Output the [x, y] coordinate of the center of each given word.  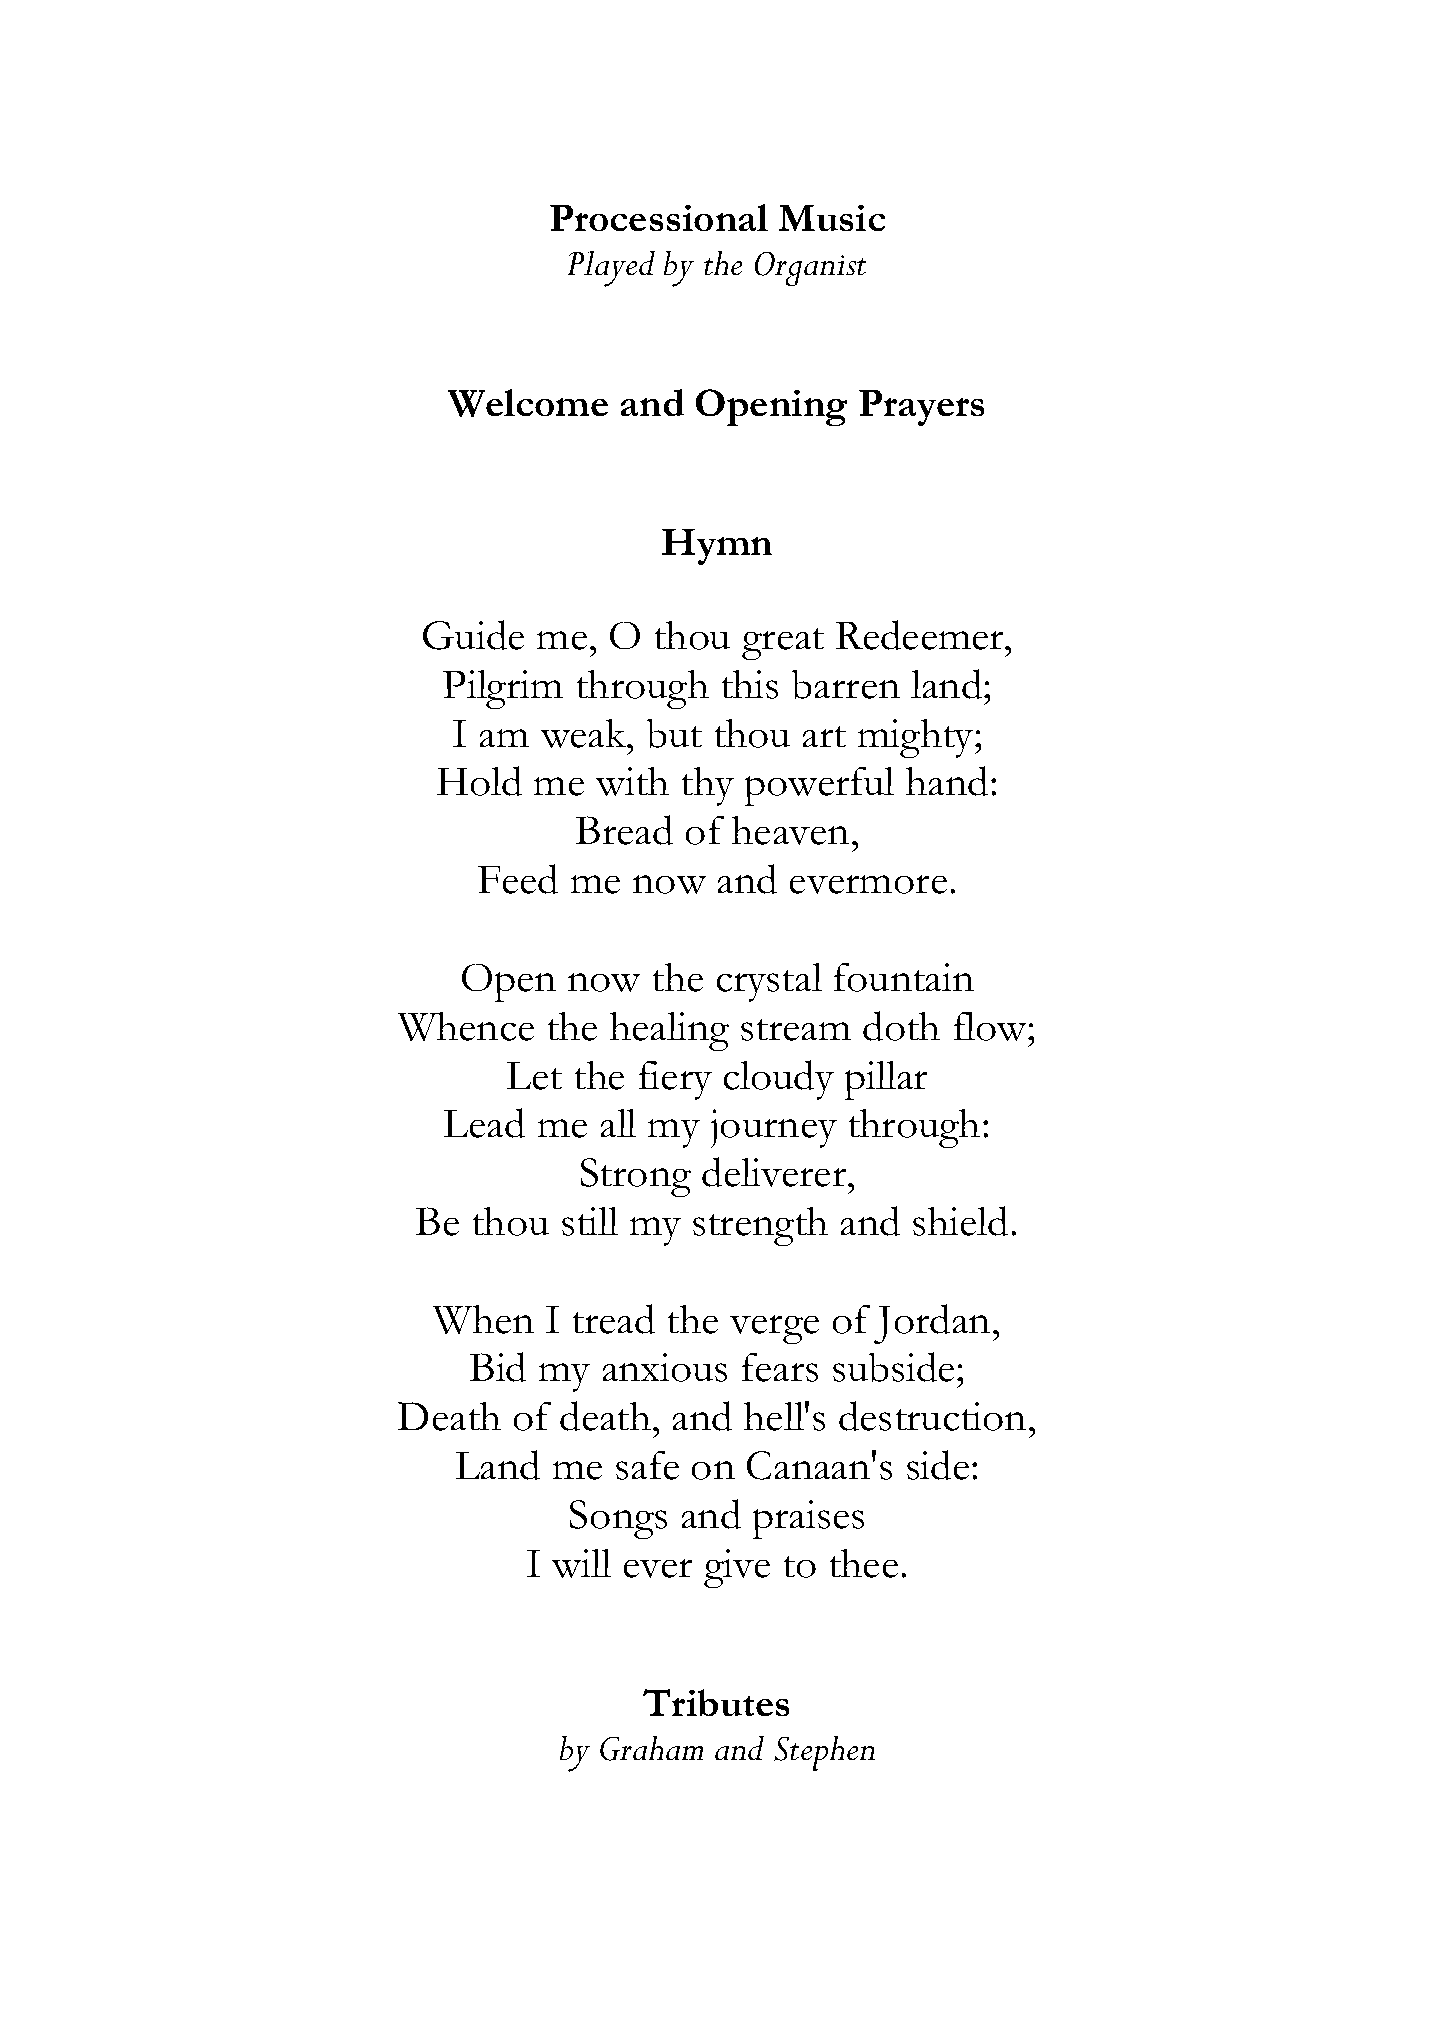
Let [534, 1076]
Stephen [824, 1753]
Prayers [921, 408]
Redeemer [921, 635]
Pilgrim [503, 689]
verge [774, 1329]
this [750, 684]
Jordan [932, 1324]
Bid [498, 1367]
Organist [810, 269]
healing [669, 1031]
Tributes [716, 1702]
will [581, 1563]
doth [901, 1026]
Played [611, 269]
